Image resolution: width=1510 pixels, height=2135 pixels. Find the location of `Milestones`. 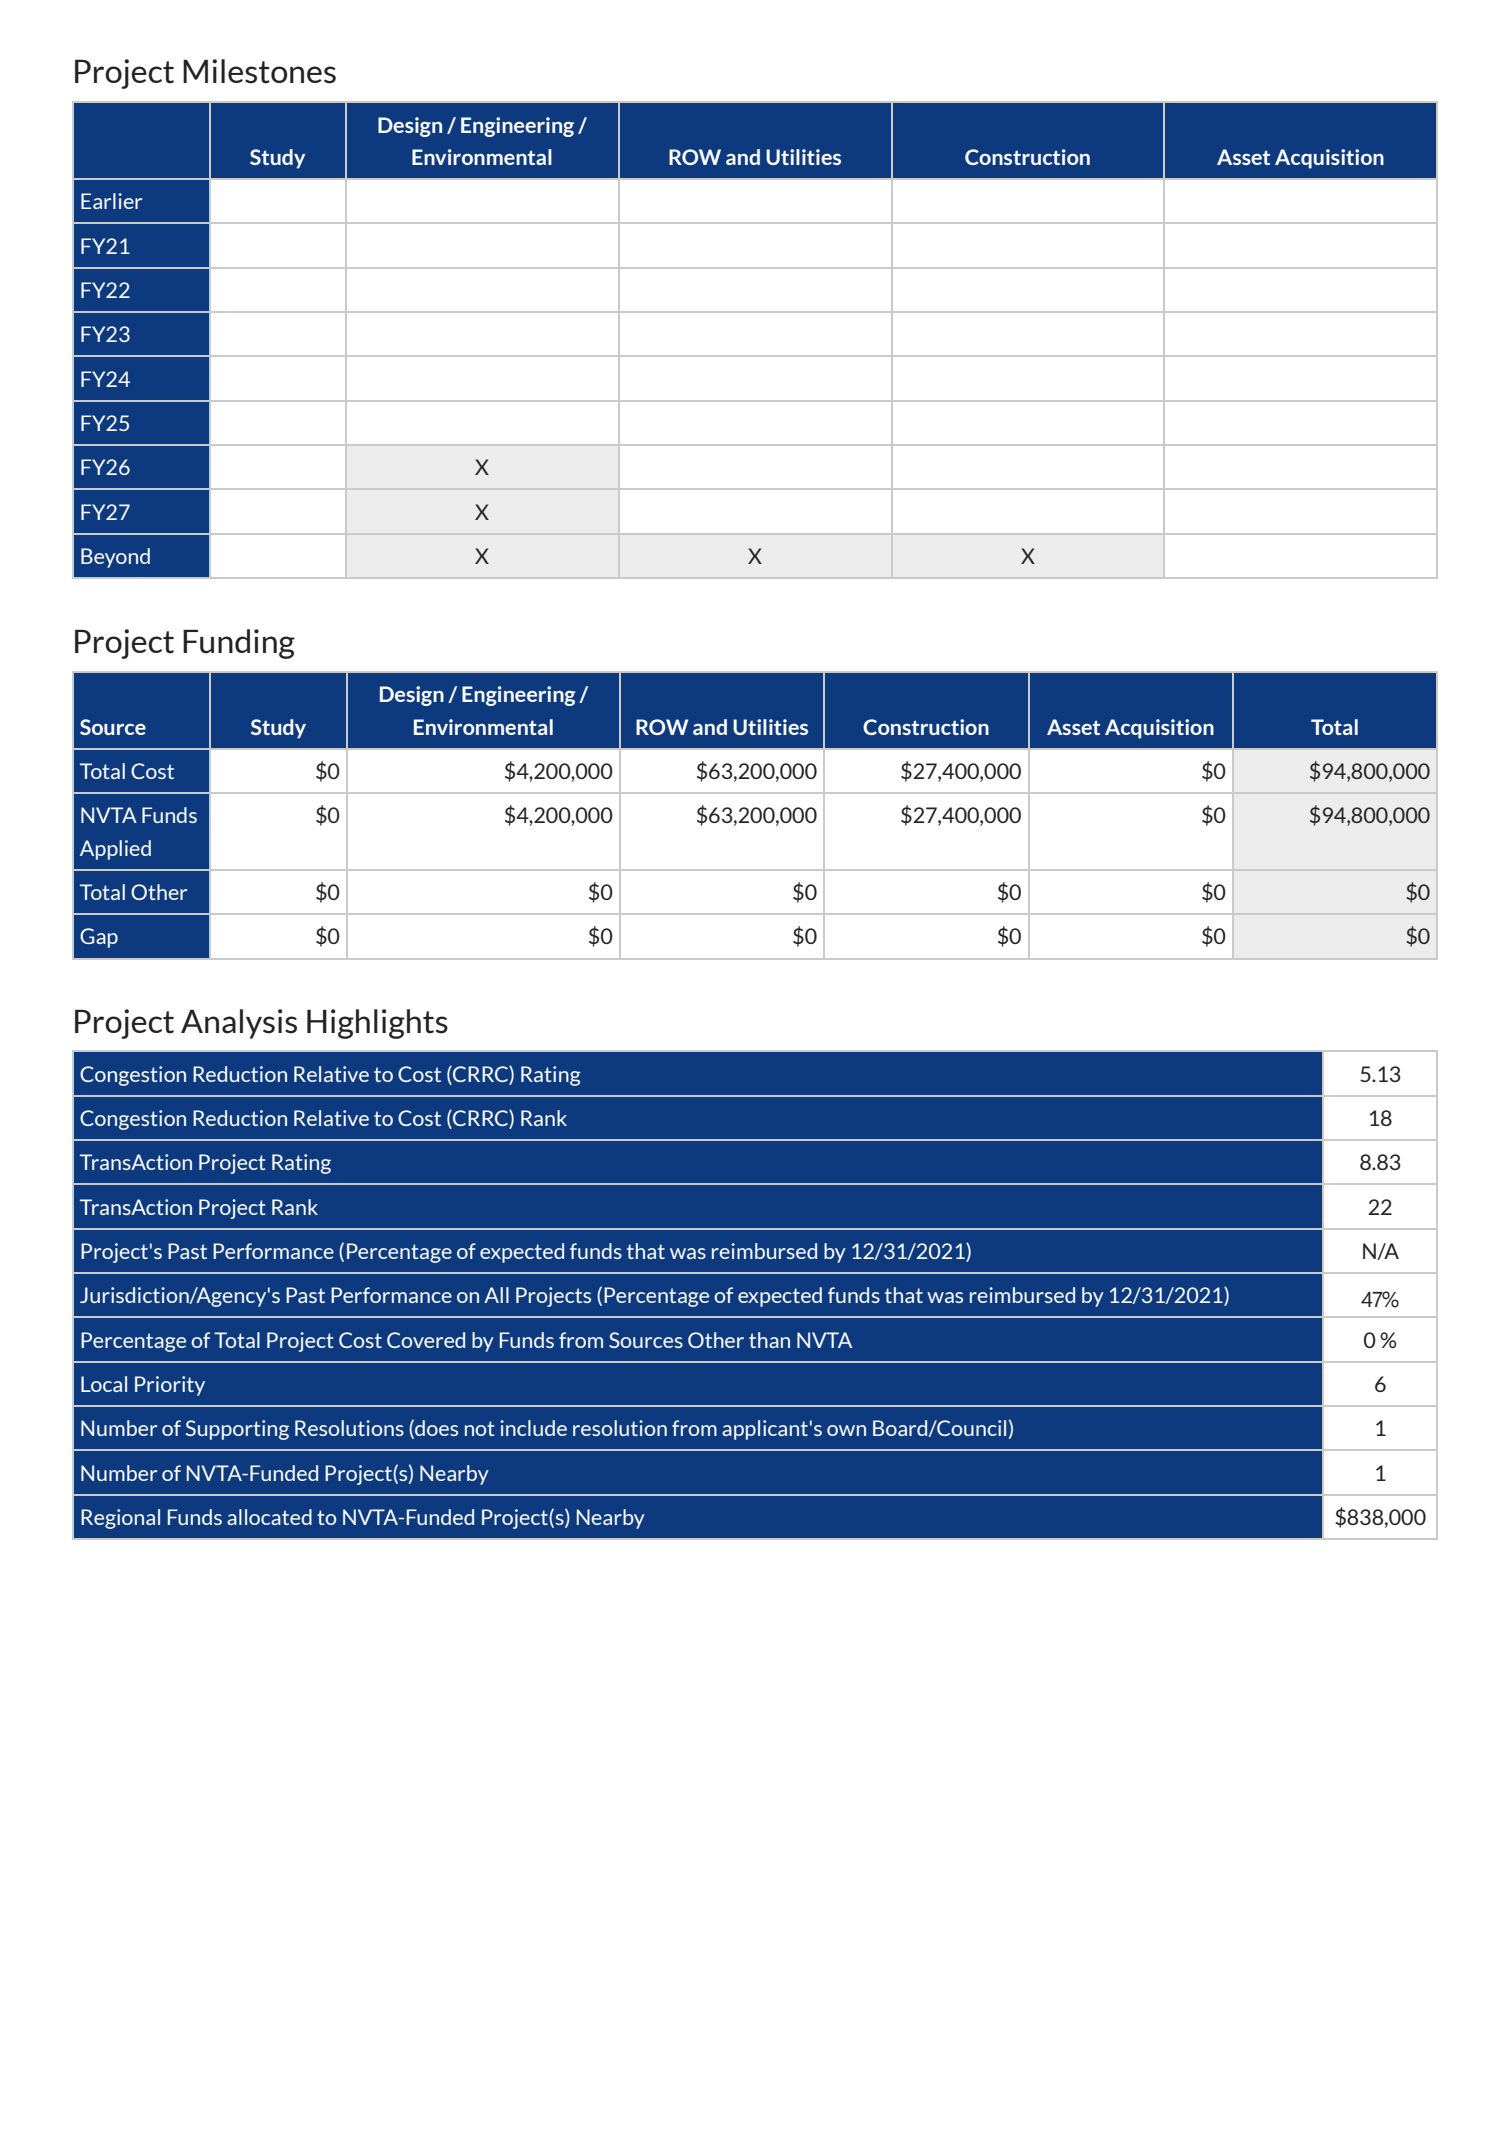

Milestones is located at coordinates (259, 71).
